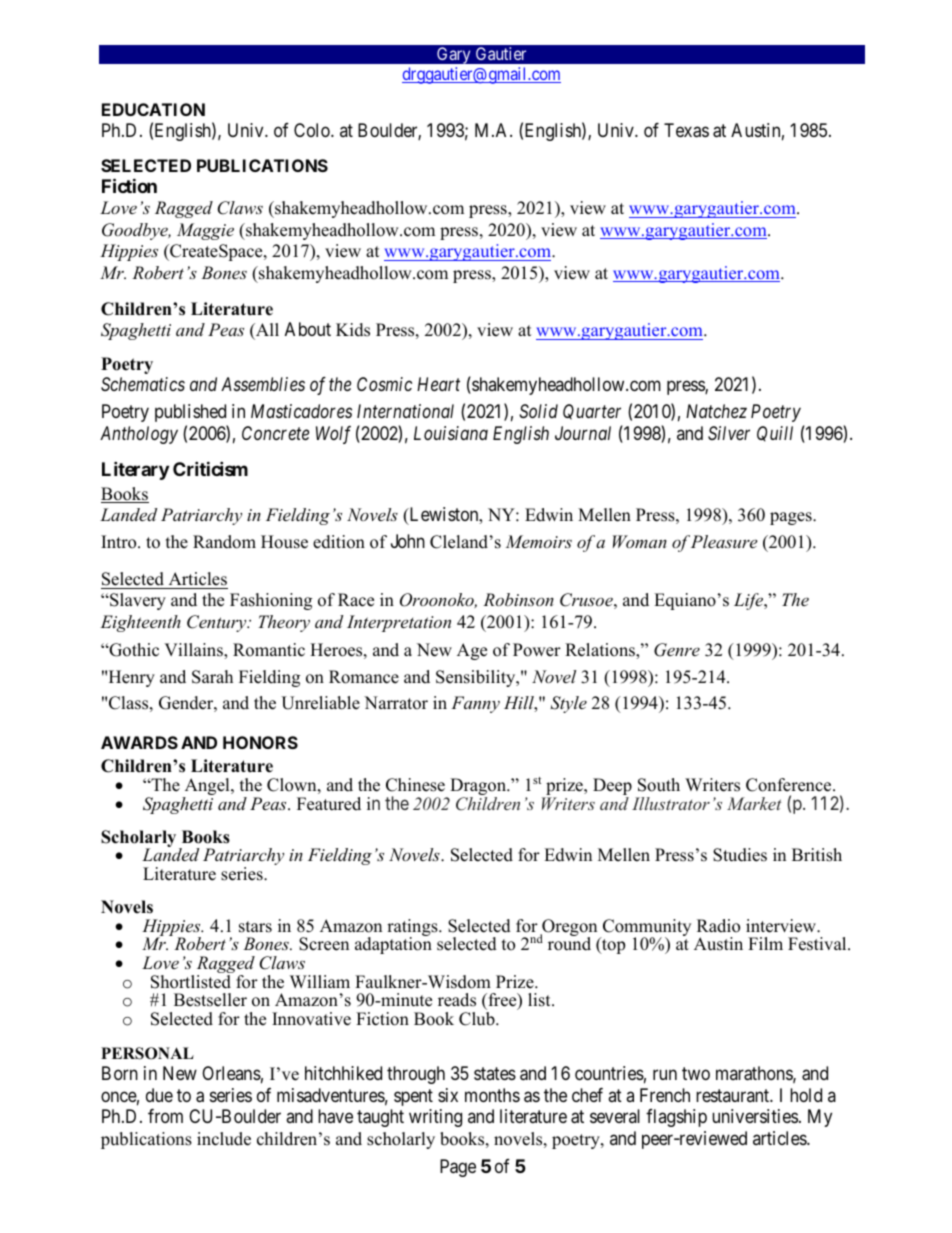 The height and width of the page is (1233, 952). Describe the element at coordinates (518, 599) in the page. I see `Robinson` at that location.
